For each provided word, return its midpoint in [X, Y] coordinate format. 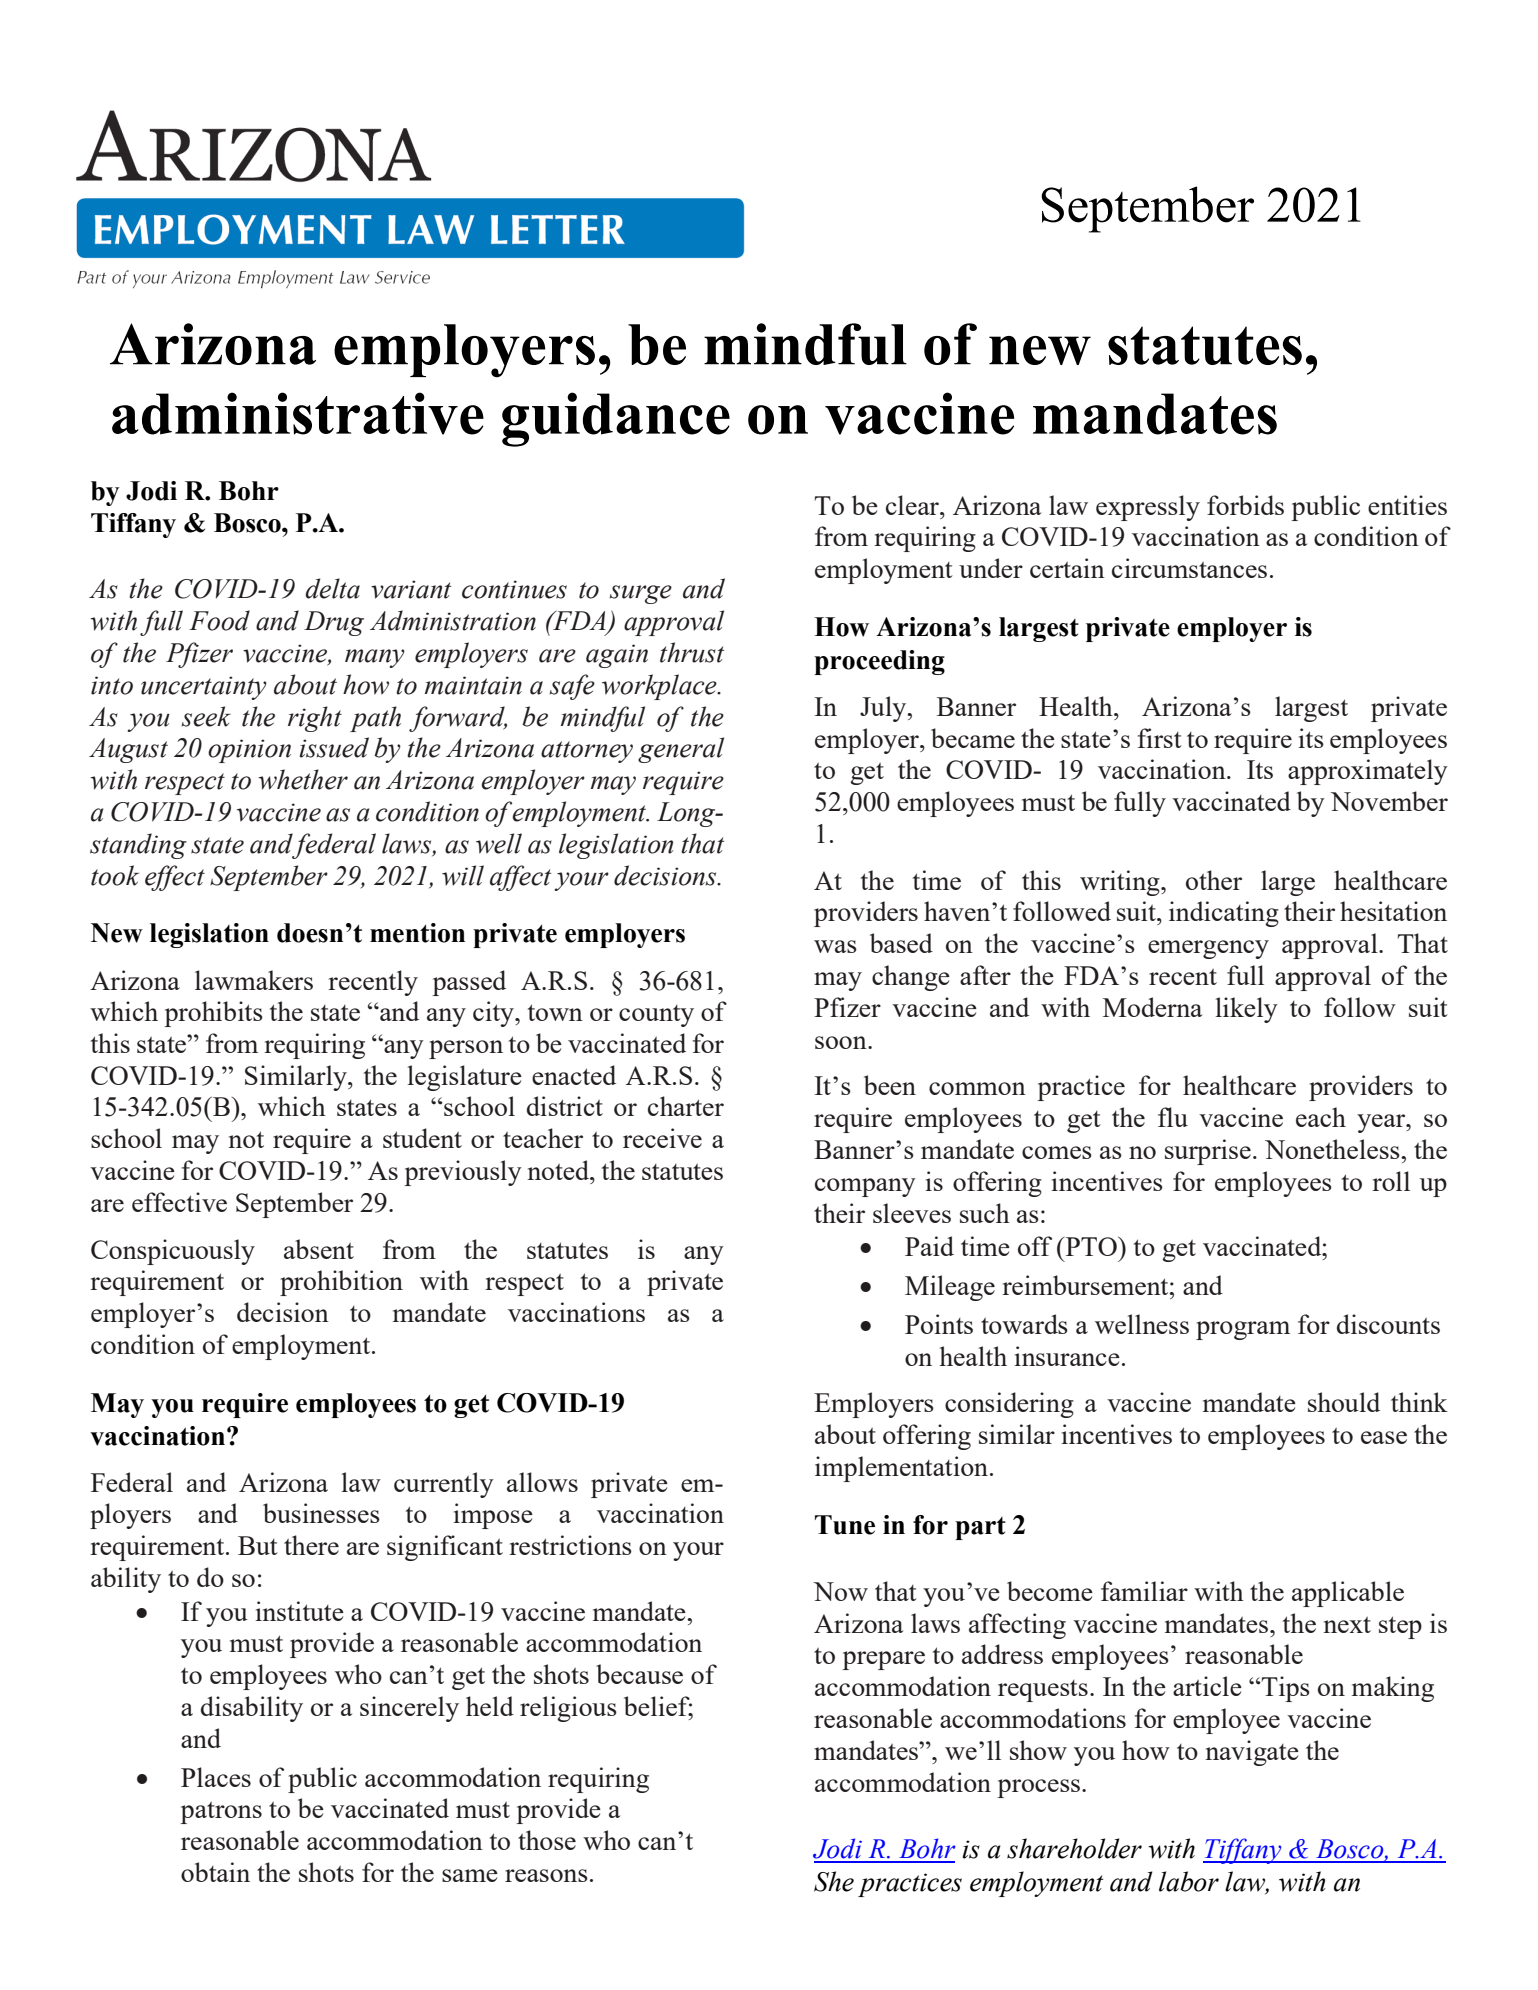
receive [662, 1138]
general [681, 750]
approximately [1368, 772]
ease [1384, 1437]
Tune [845, 1525]
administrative [298, 413]
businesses [321, 1513]
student [422, 1138]
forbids [1245, 505]
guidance [616, 419]
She [834, 1881]
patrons [221, 1813]
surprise [1208, 1152]
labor [1189, 1881]
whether [303, 779]
